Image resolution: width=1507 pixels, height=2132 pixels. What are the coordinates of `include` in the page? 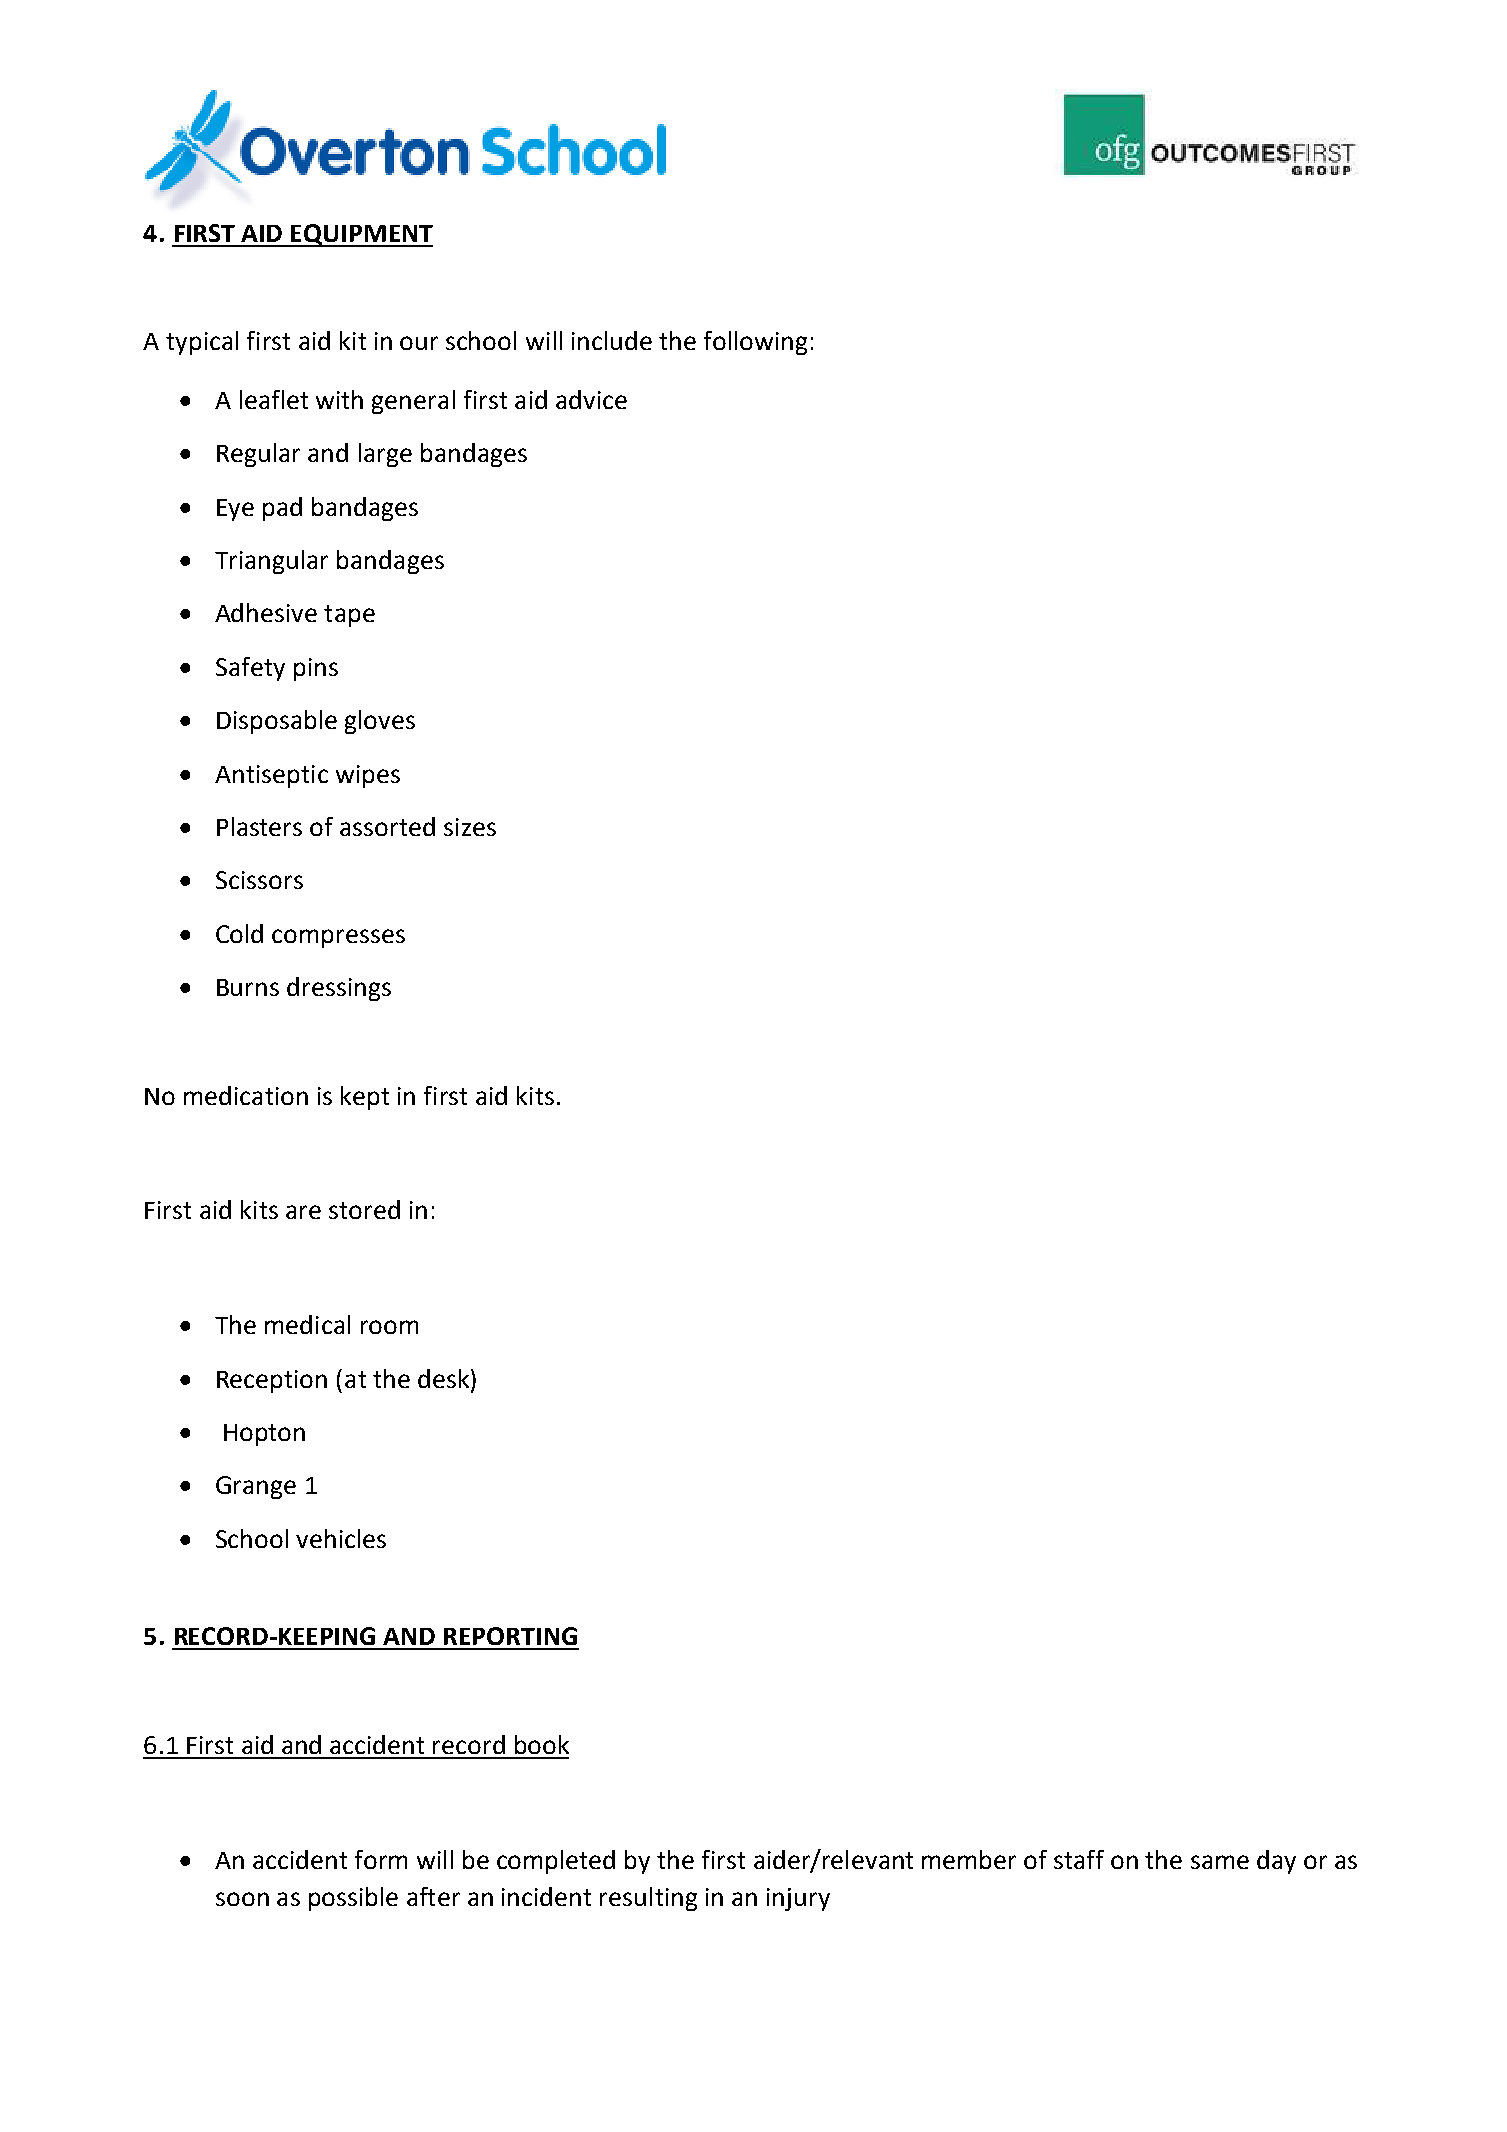 It's located at (612, 340).
